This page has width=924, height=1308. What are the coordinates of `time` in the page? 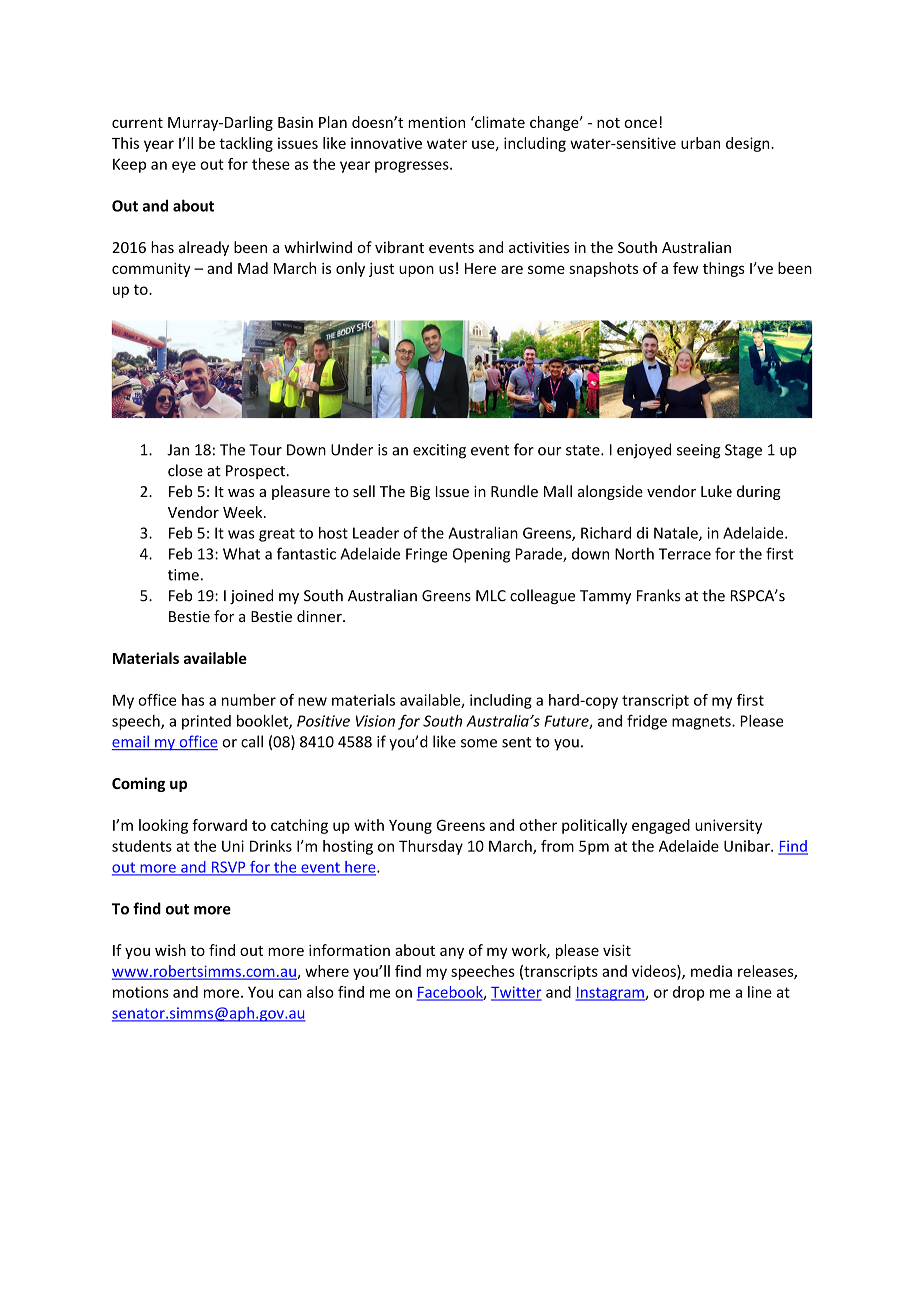 It's located at (183, 575).
